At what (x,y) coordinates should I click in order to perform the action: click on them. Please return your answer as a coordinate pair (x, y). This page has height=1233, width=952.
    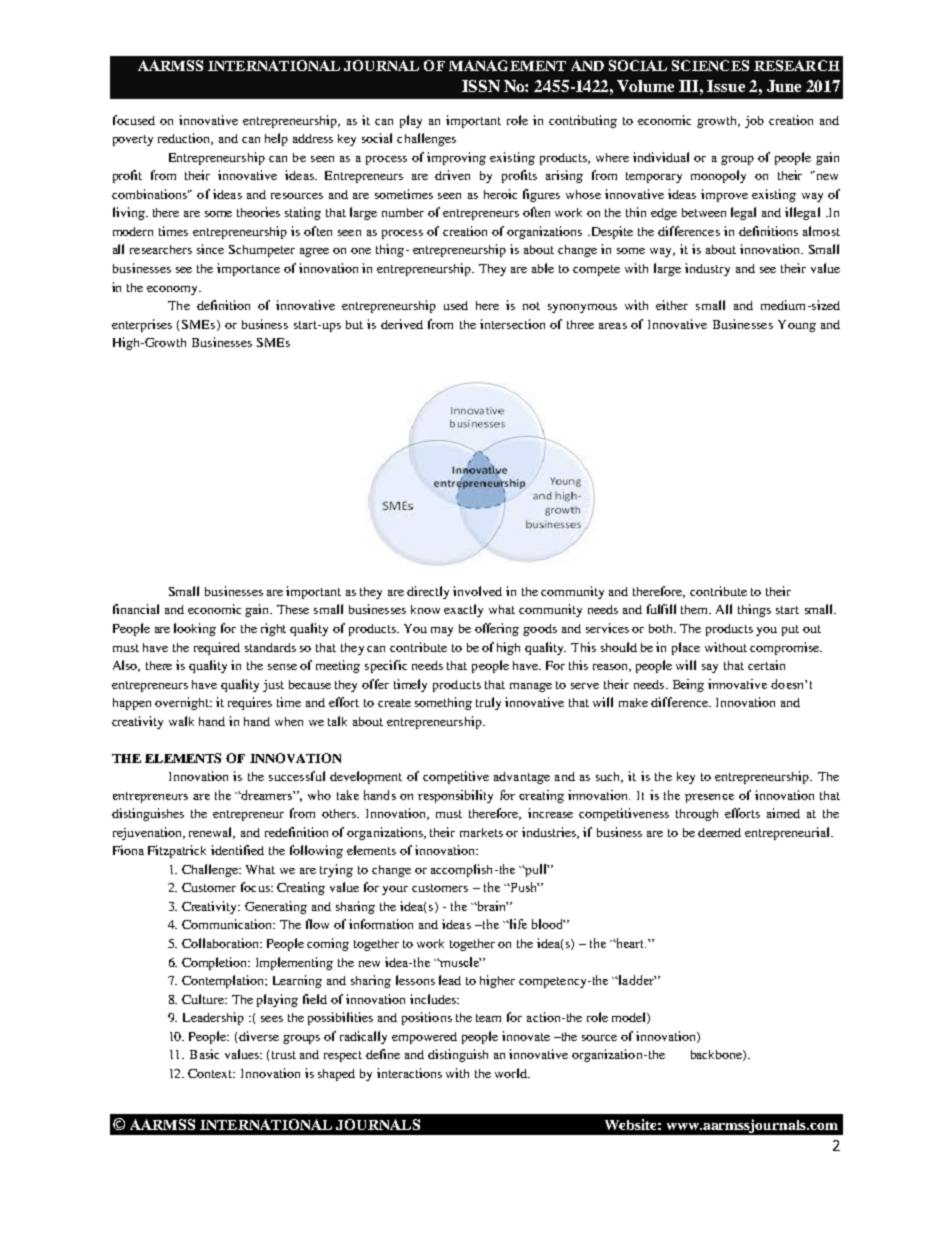
    Looking at the image, I should click on (696, 609).
